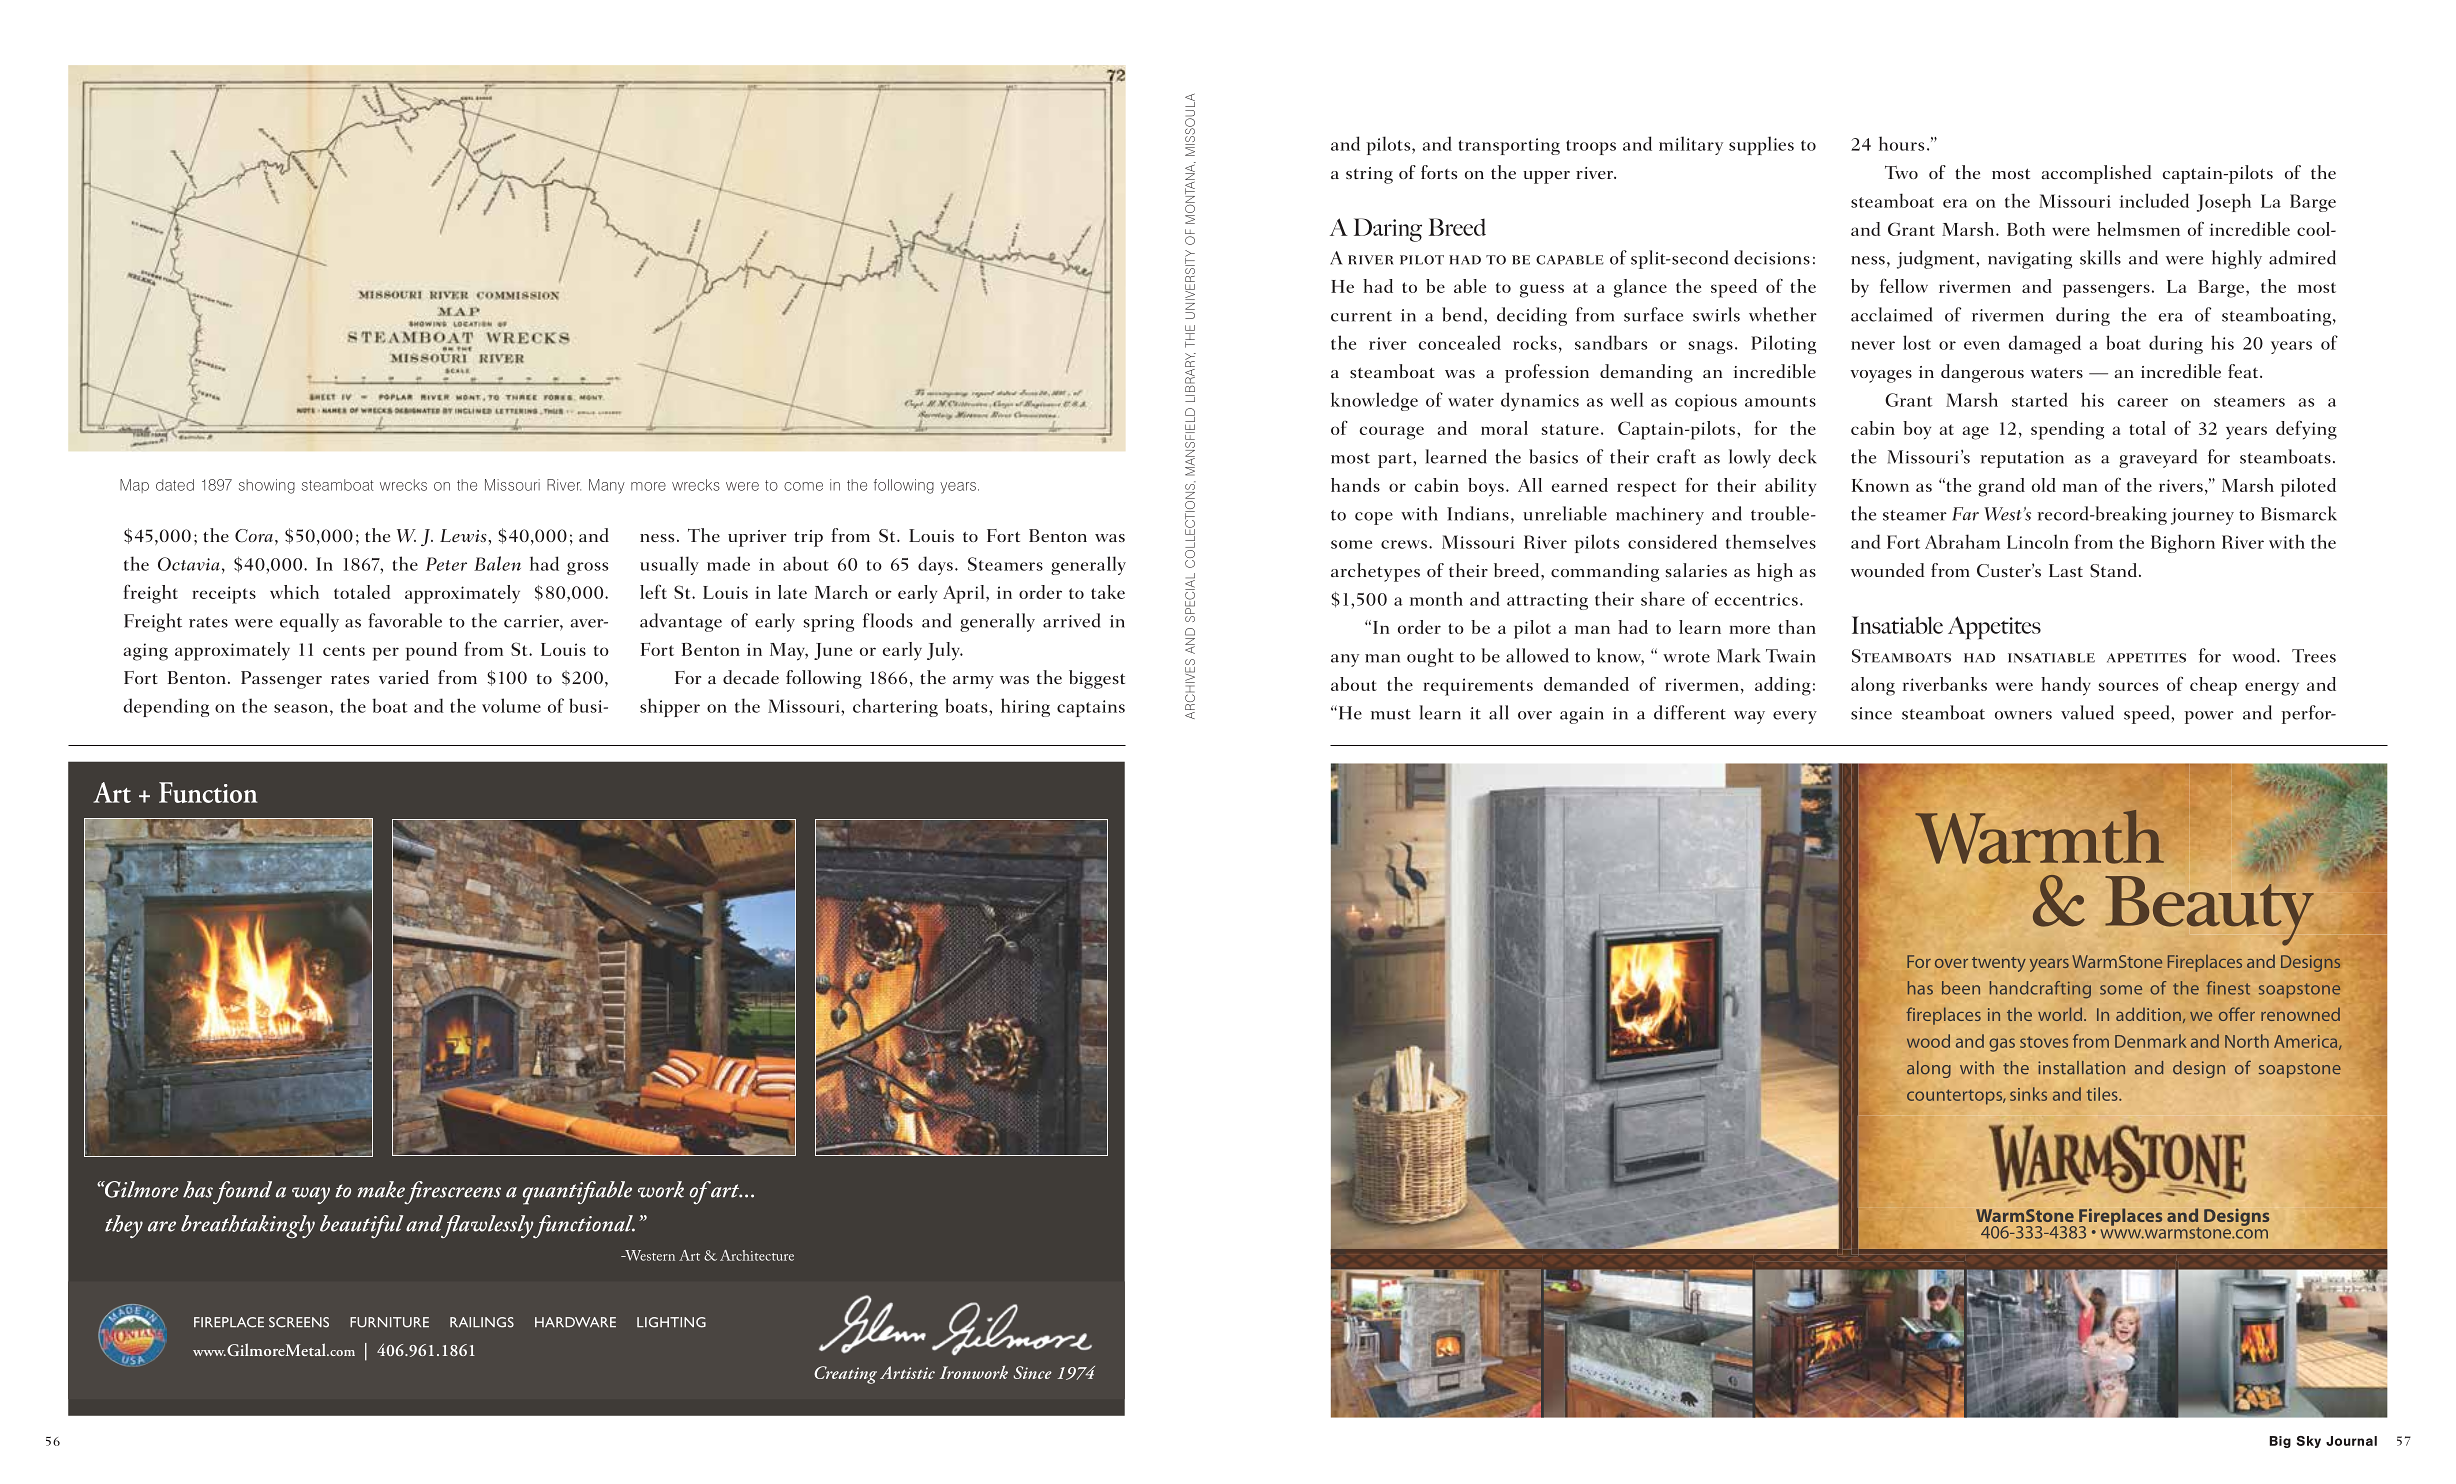 The height and width of the page is (1484, 2456). What do you see at coordinates (381, 1189) in the page?
I see `make` at bounding box center [381, 1189].
